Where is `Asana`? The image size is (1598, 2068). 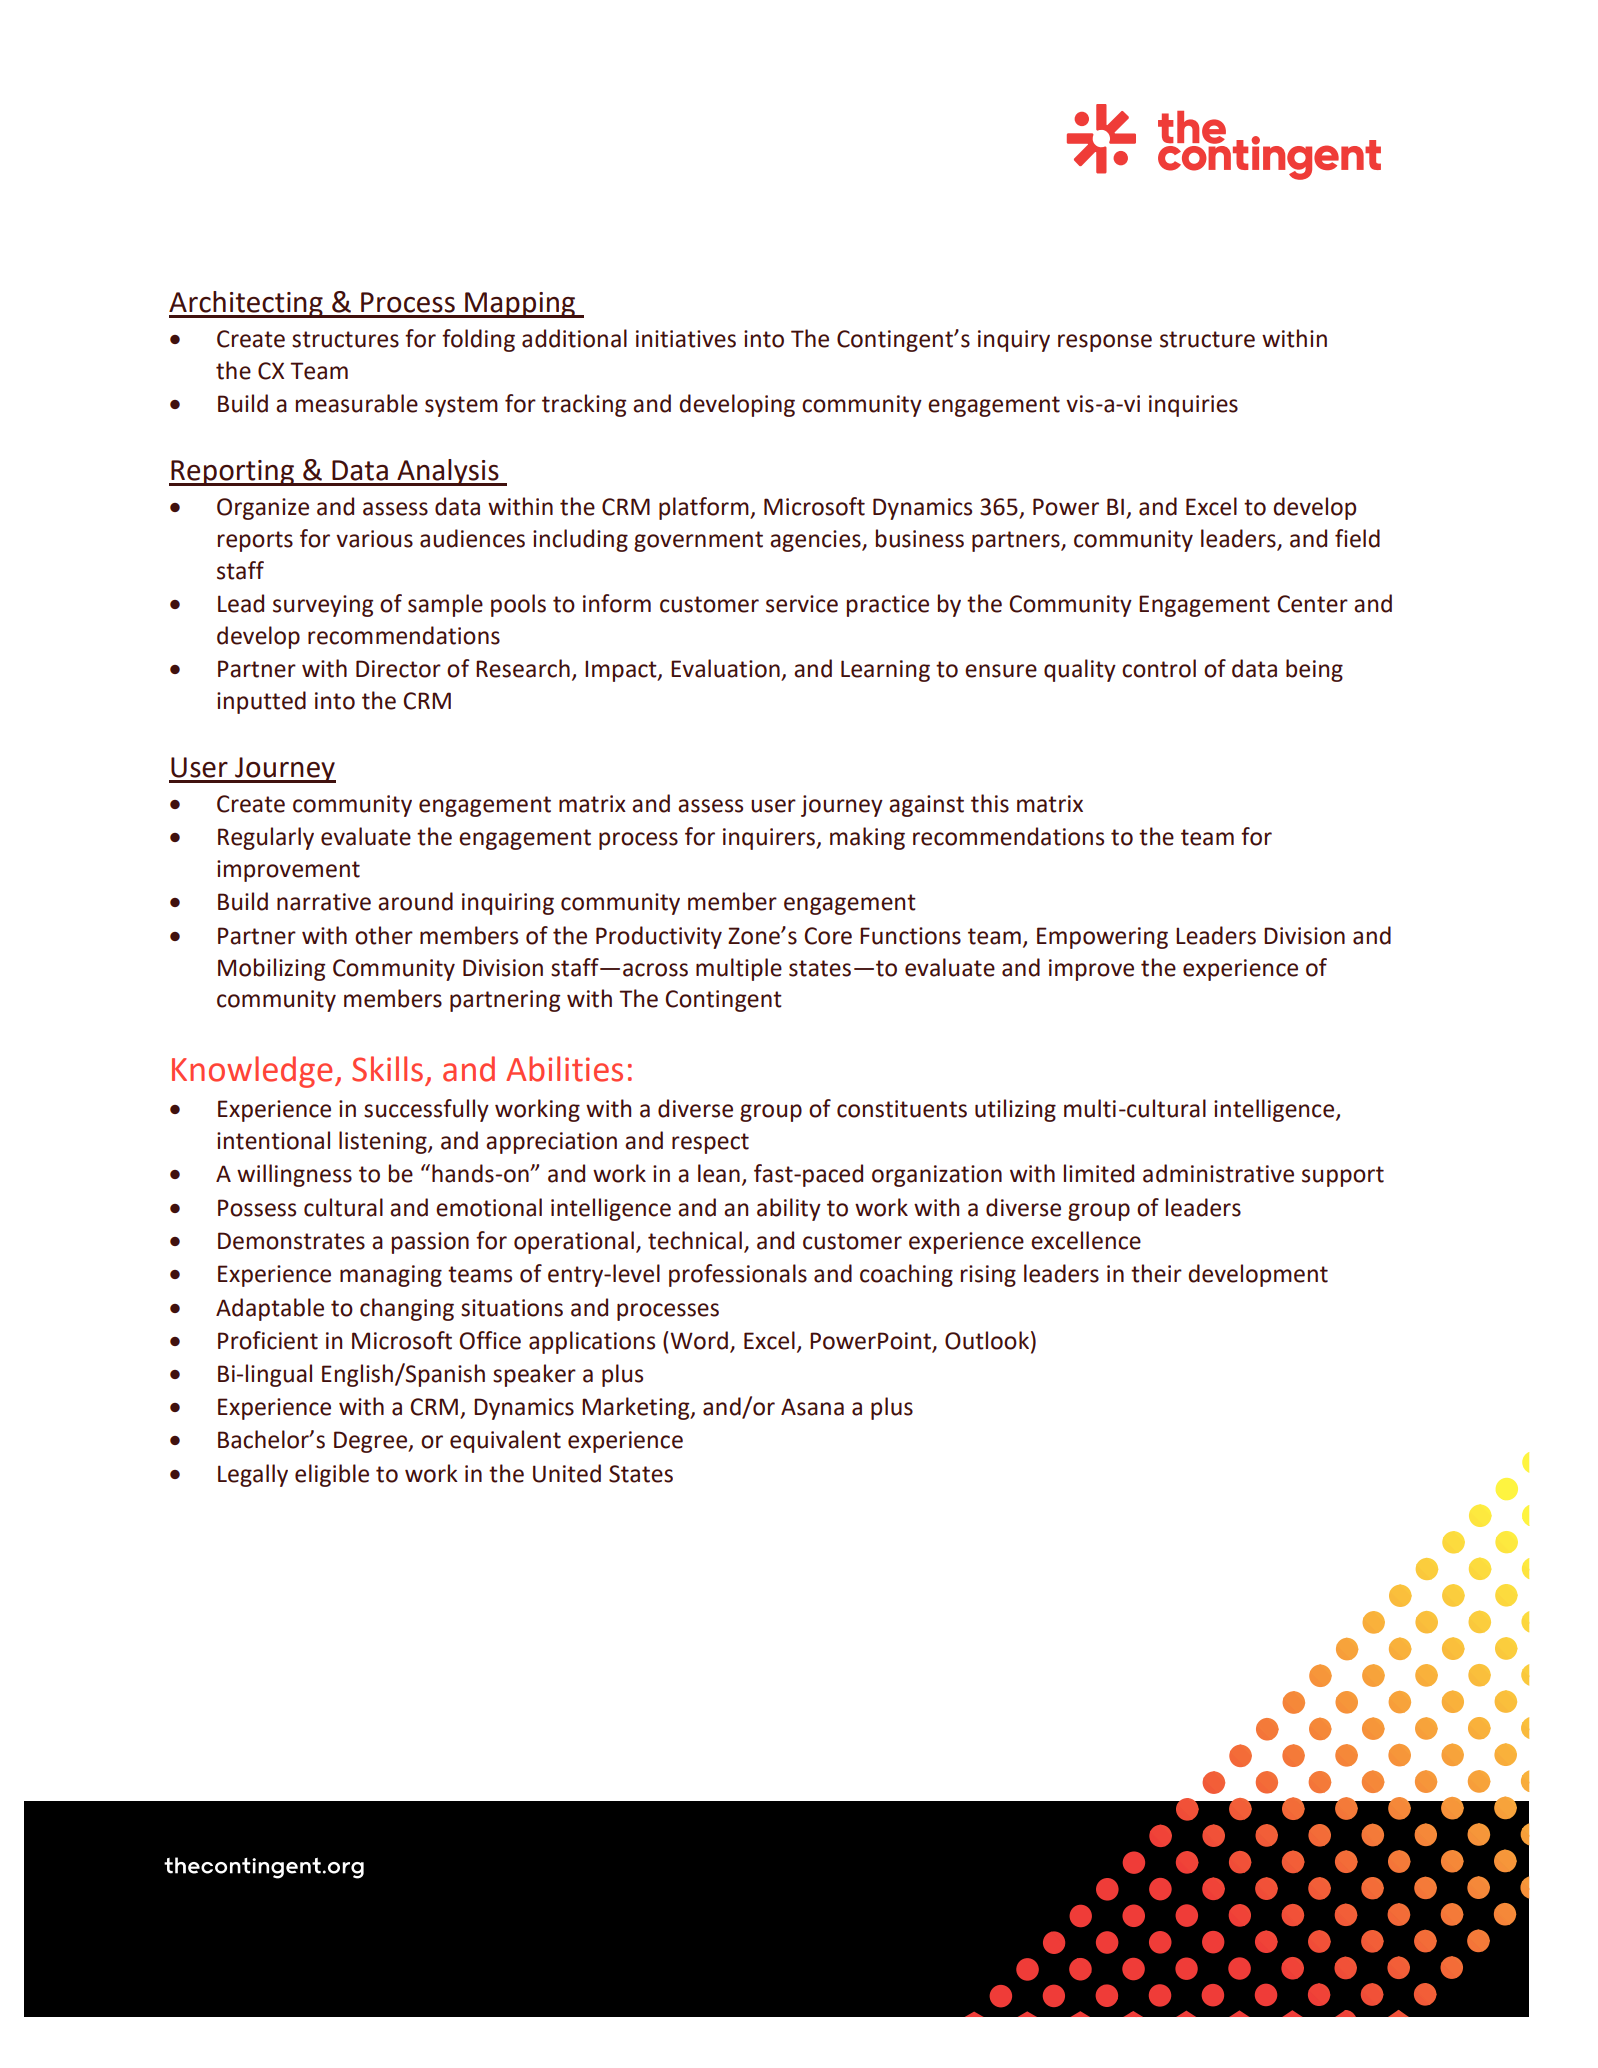 Asana is located at coordinates (812, 1407).
